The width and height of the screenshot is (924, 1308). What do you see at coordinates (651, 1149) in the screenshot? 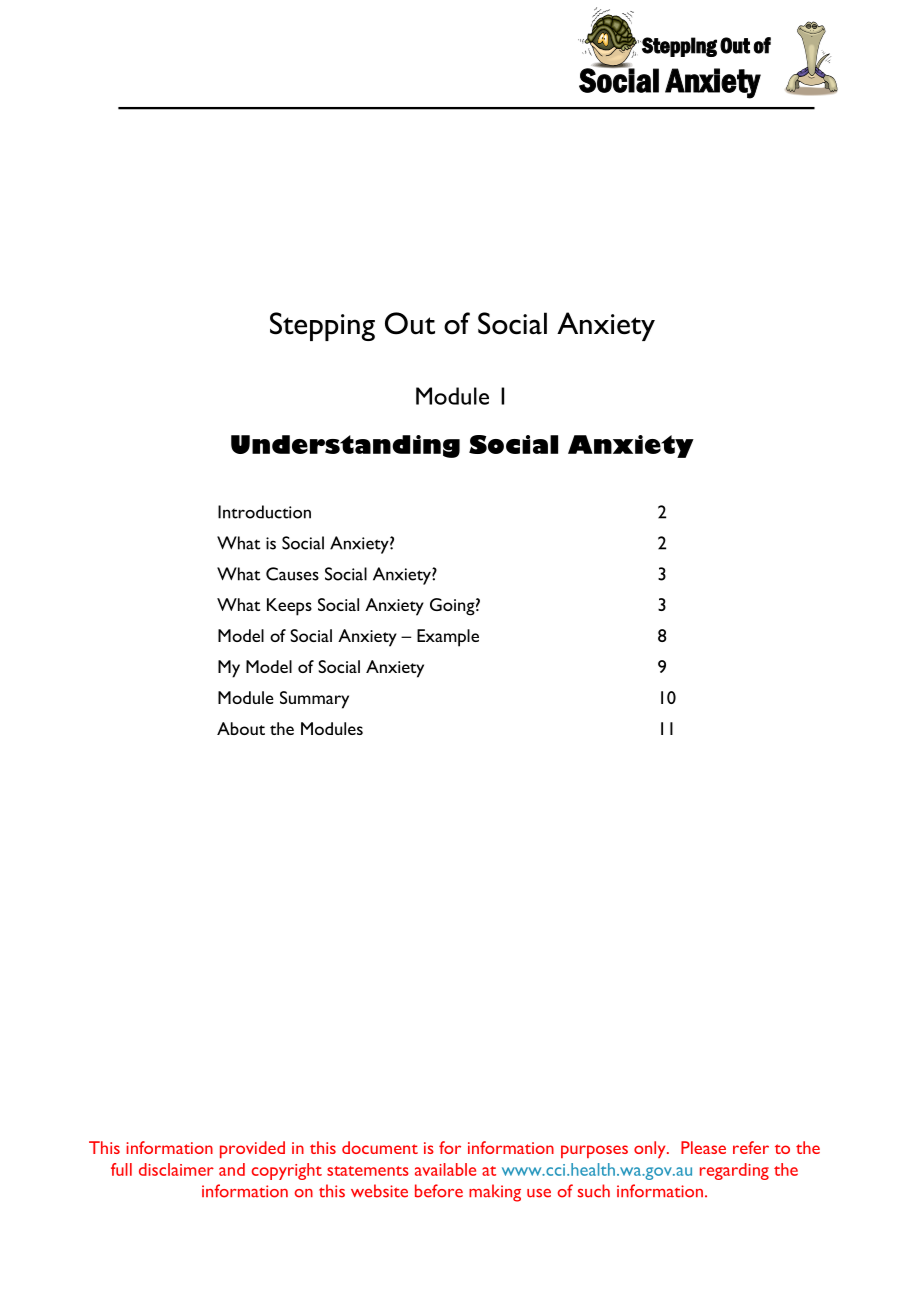
I see `only` at bounding box center [651, 1149].
